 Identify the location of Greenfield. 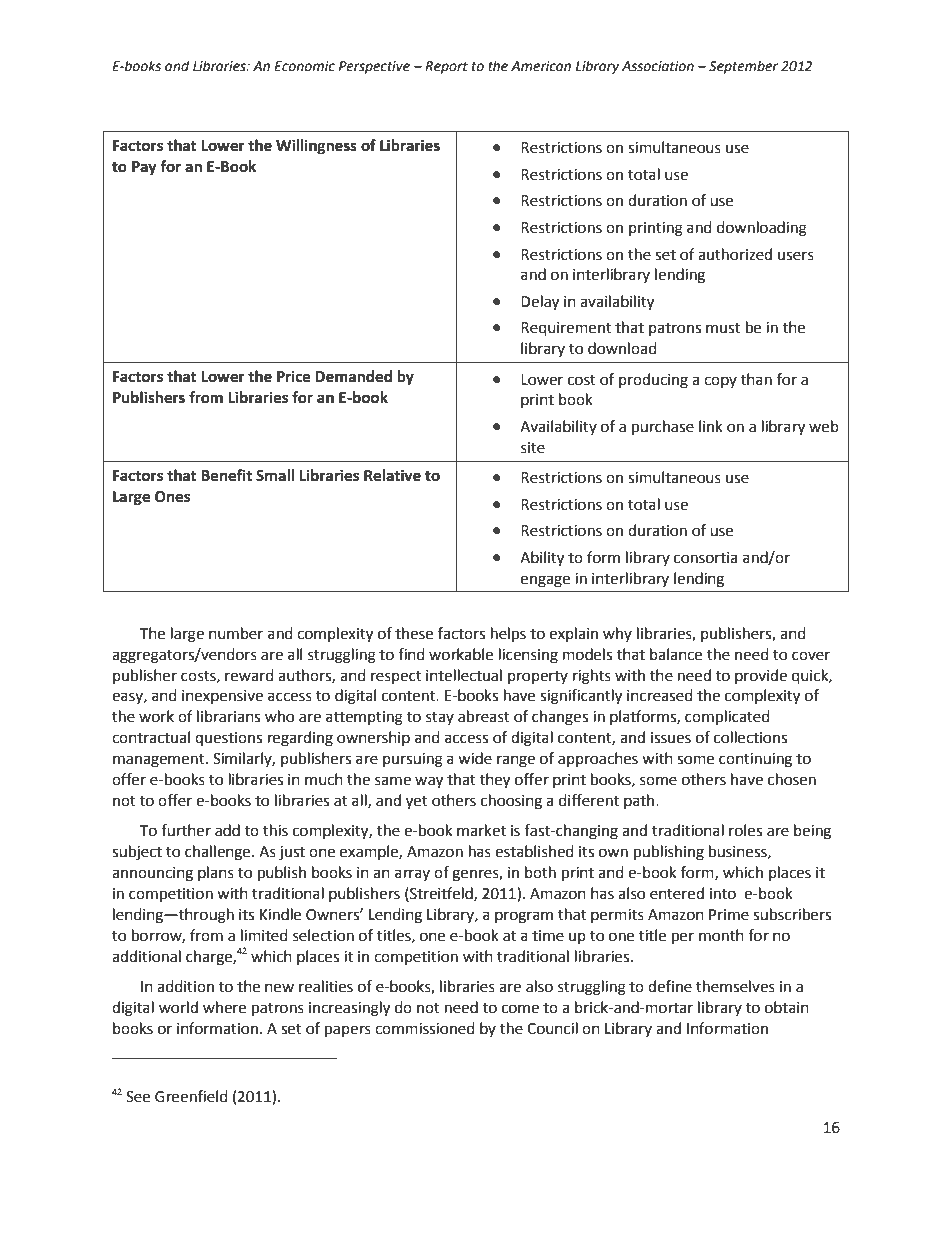
(191, 1096).
